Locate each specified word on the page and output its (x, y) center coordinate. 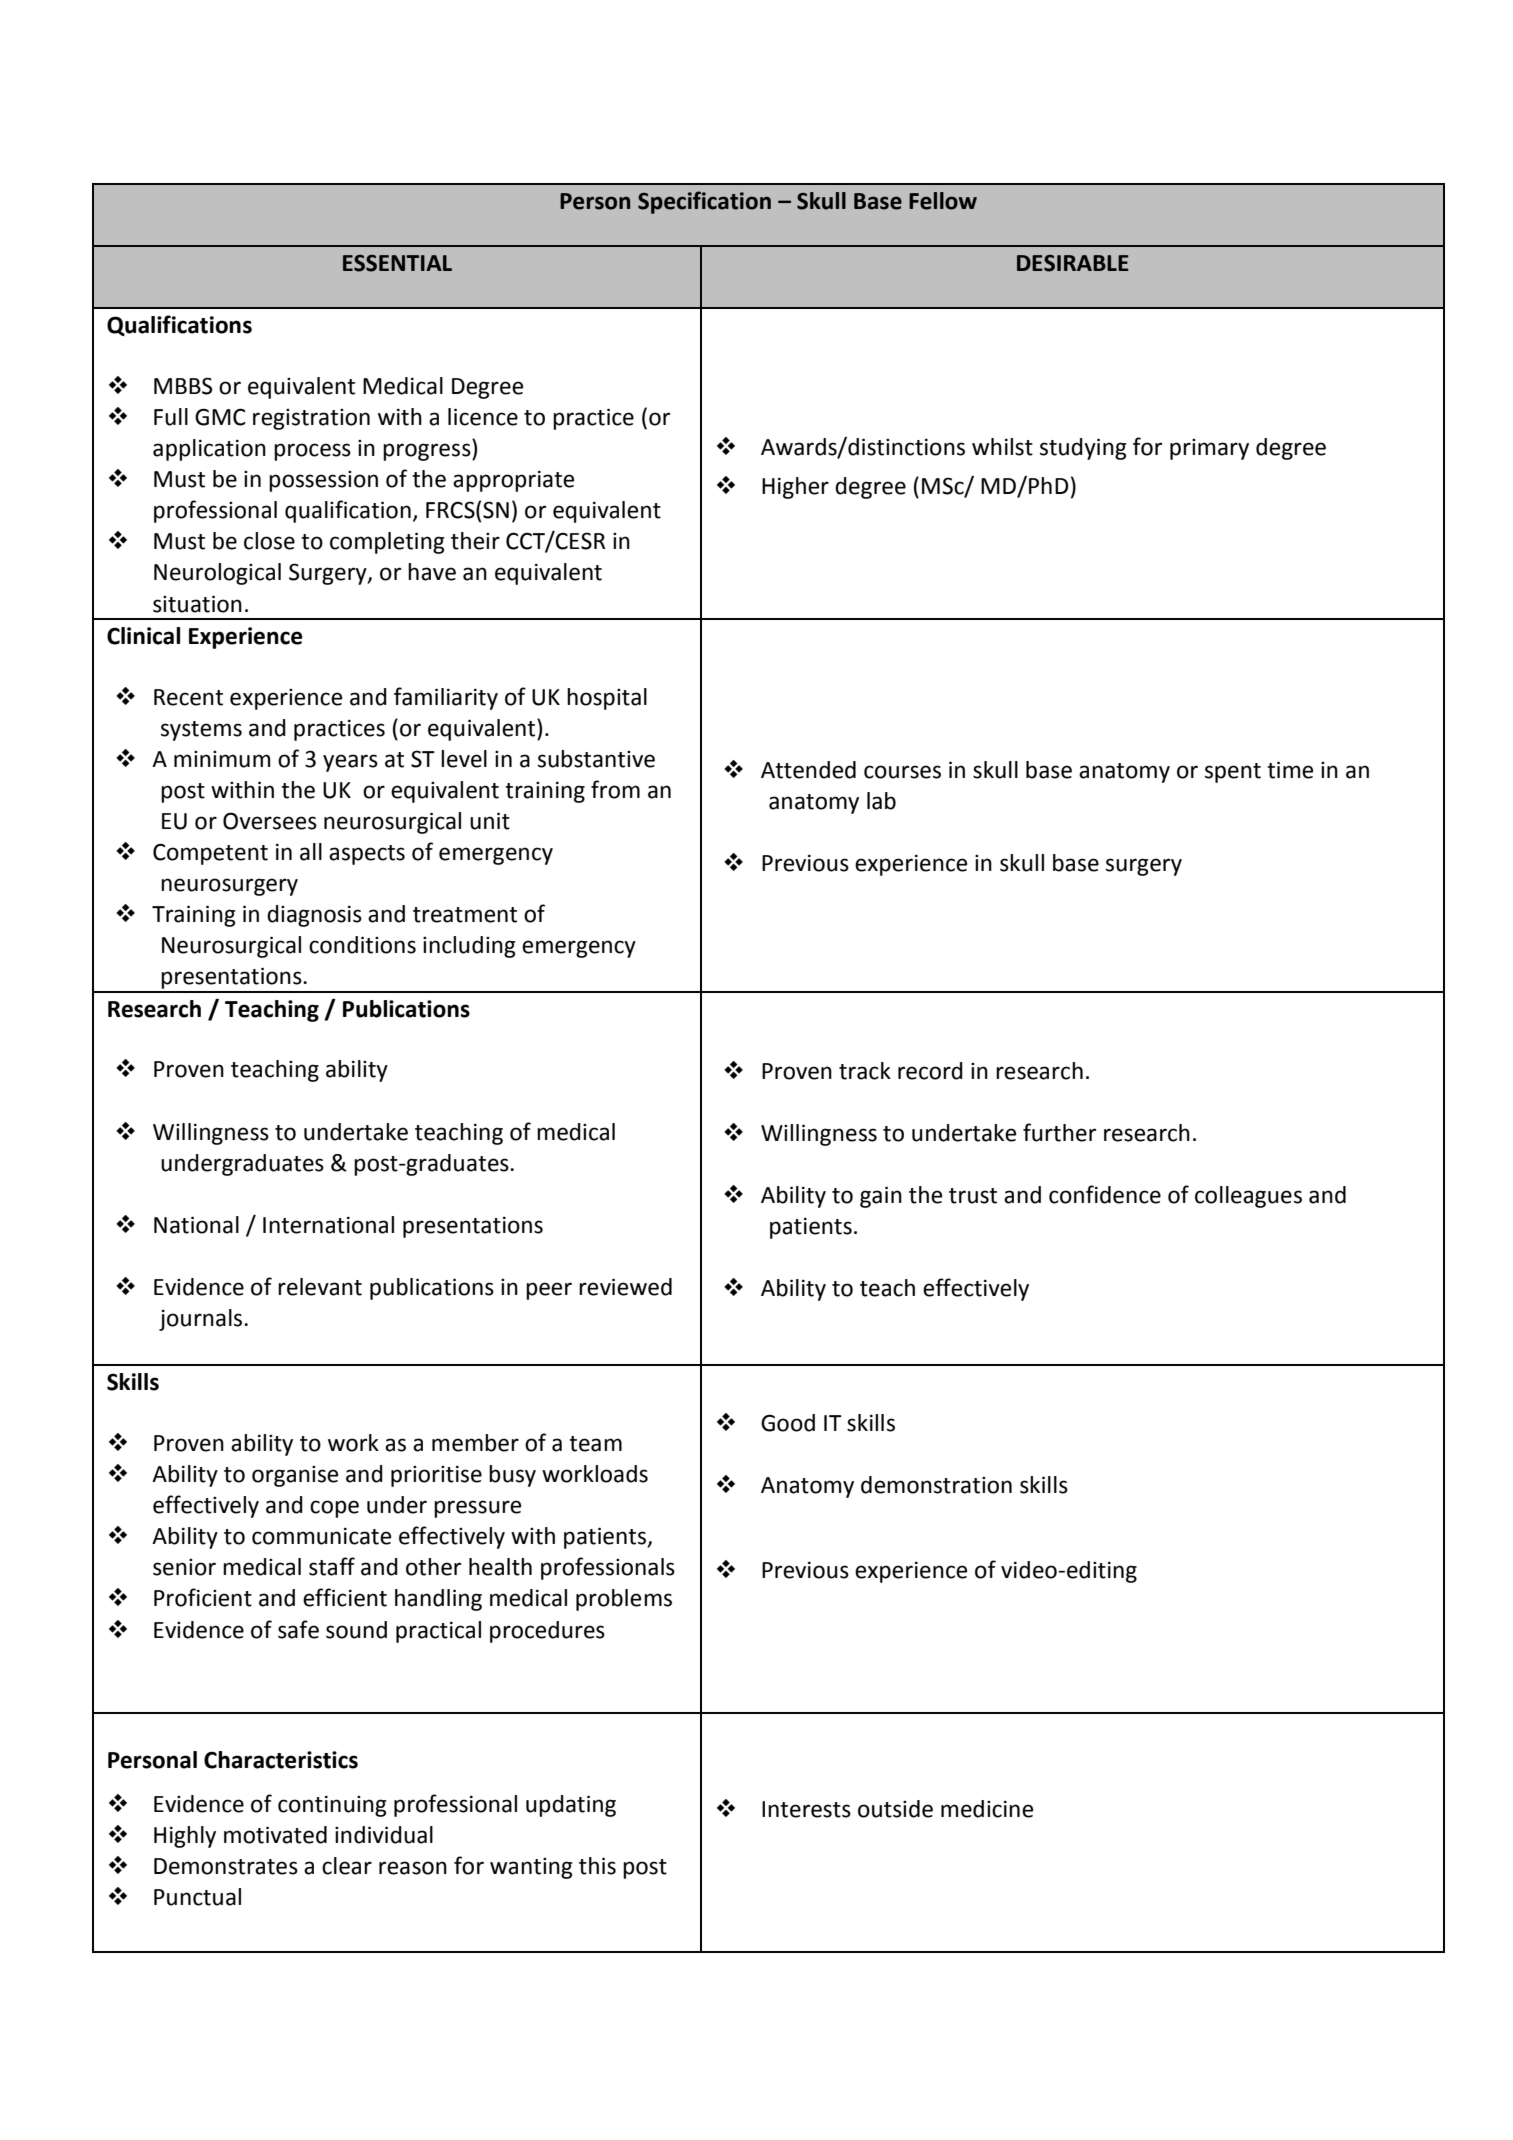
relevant (320, 1287)
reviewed (625, 1287)
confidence (1105, 1194)
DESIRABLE (1073, 263)
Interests (806, 1809)
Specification (704, 202)
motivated (275, 1835)
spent (1233, 773)
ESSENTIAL (397, 263)
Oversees (270, 821)
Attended (808, 770)
